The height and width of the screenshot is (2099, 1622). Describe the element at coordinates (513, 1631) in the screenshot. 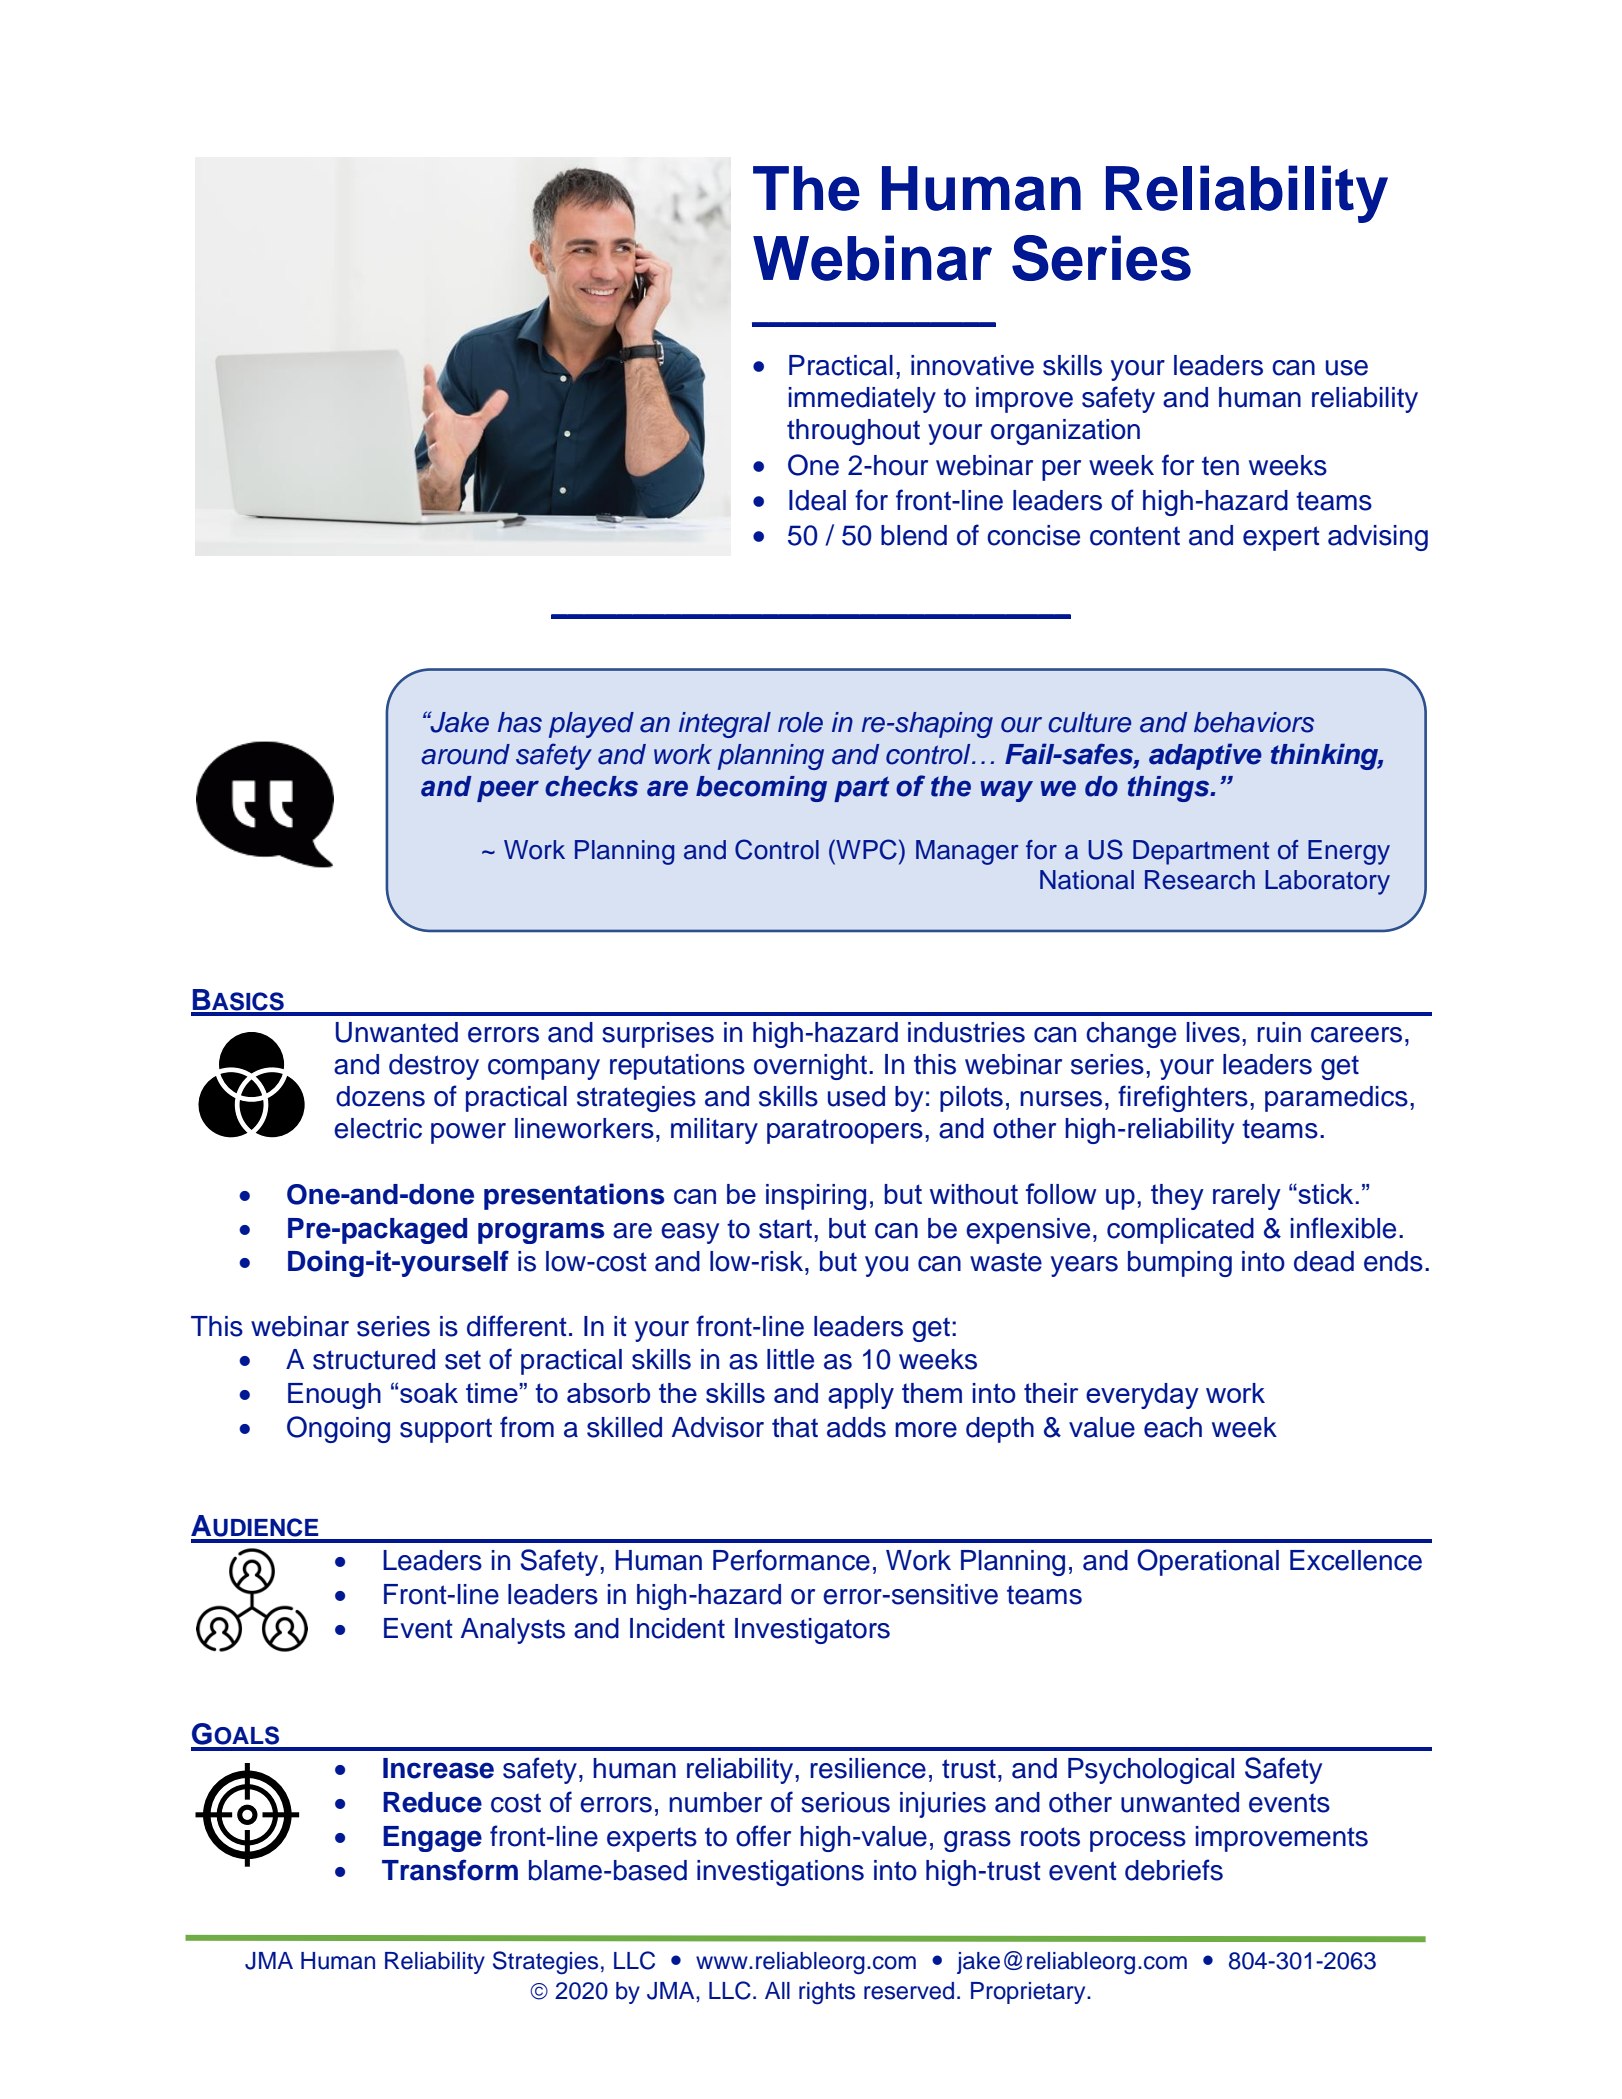

I see `Analysts` at that location.
